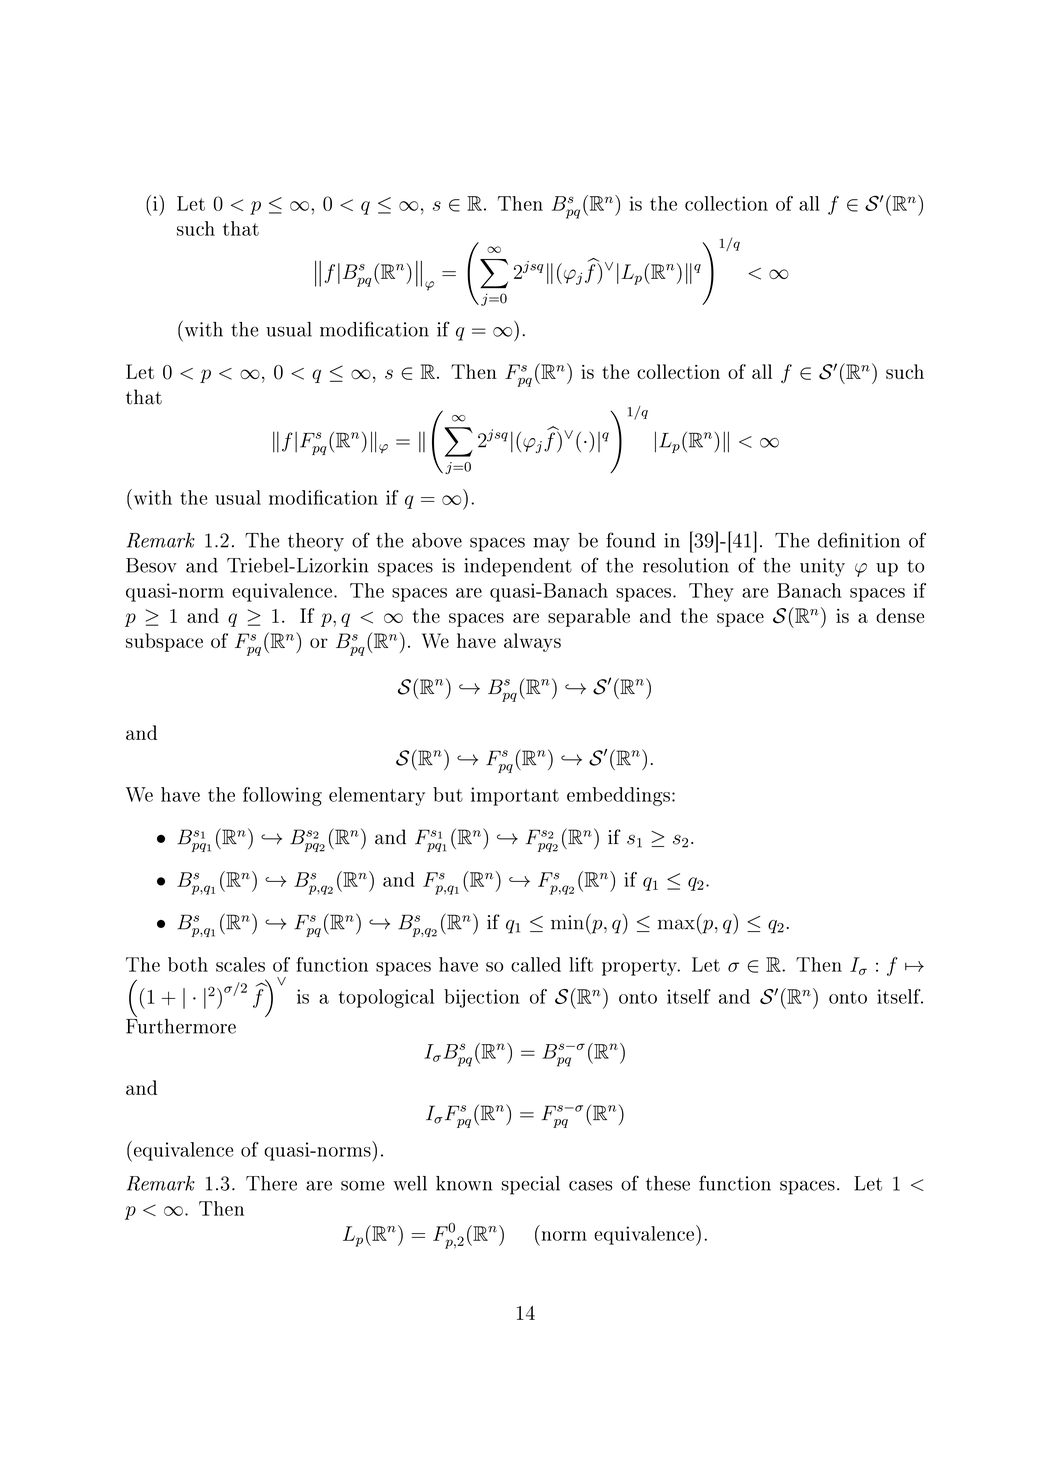 The width and height of the screenshot is (1037, 1467). Describe the element at coordinates (271, 1183) in the screenshot. I see `There` at that location.
